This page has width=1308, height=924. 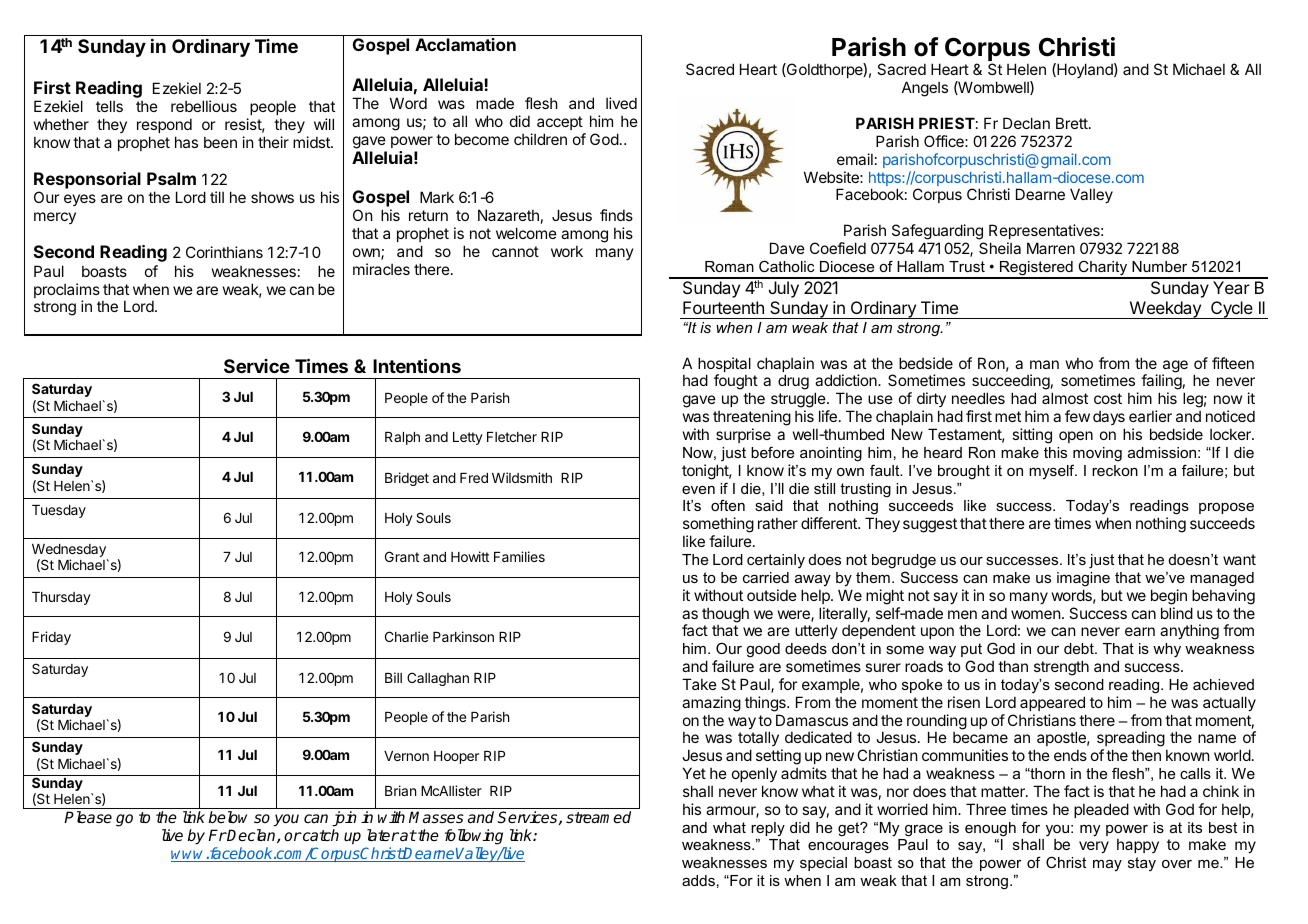 What do you see at coordinates (698, 880) in the page?
I see `adds` at bounding box center [698, 880].
